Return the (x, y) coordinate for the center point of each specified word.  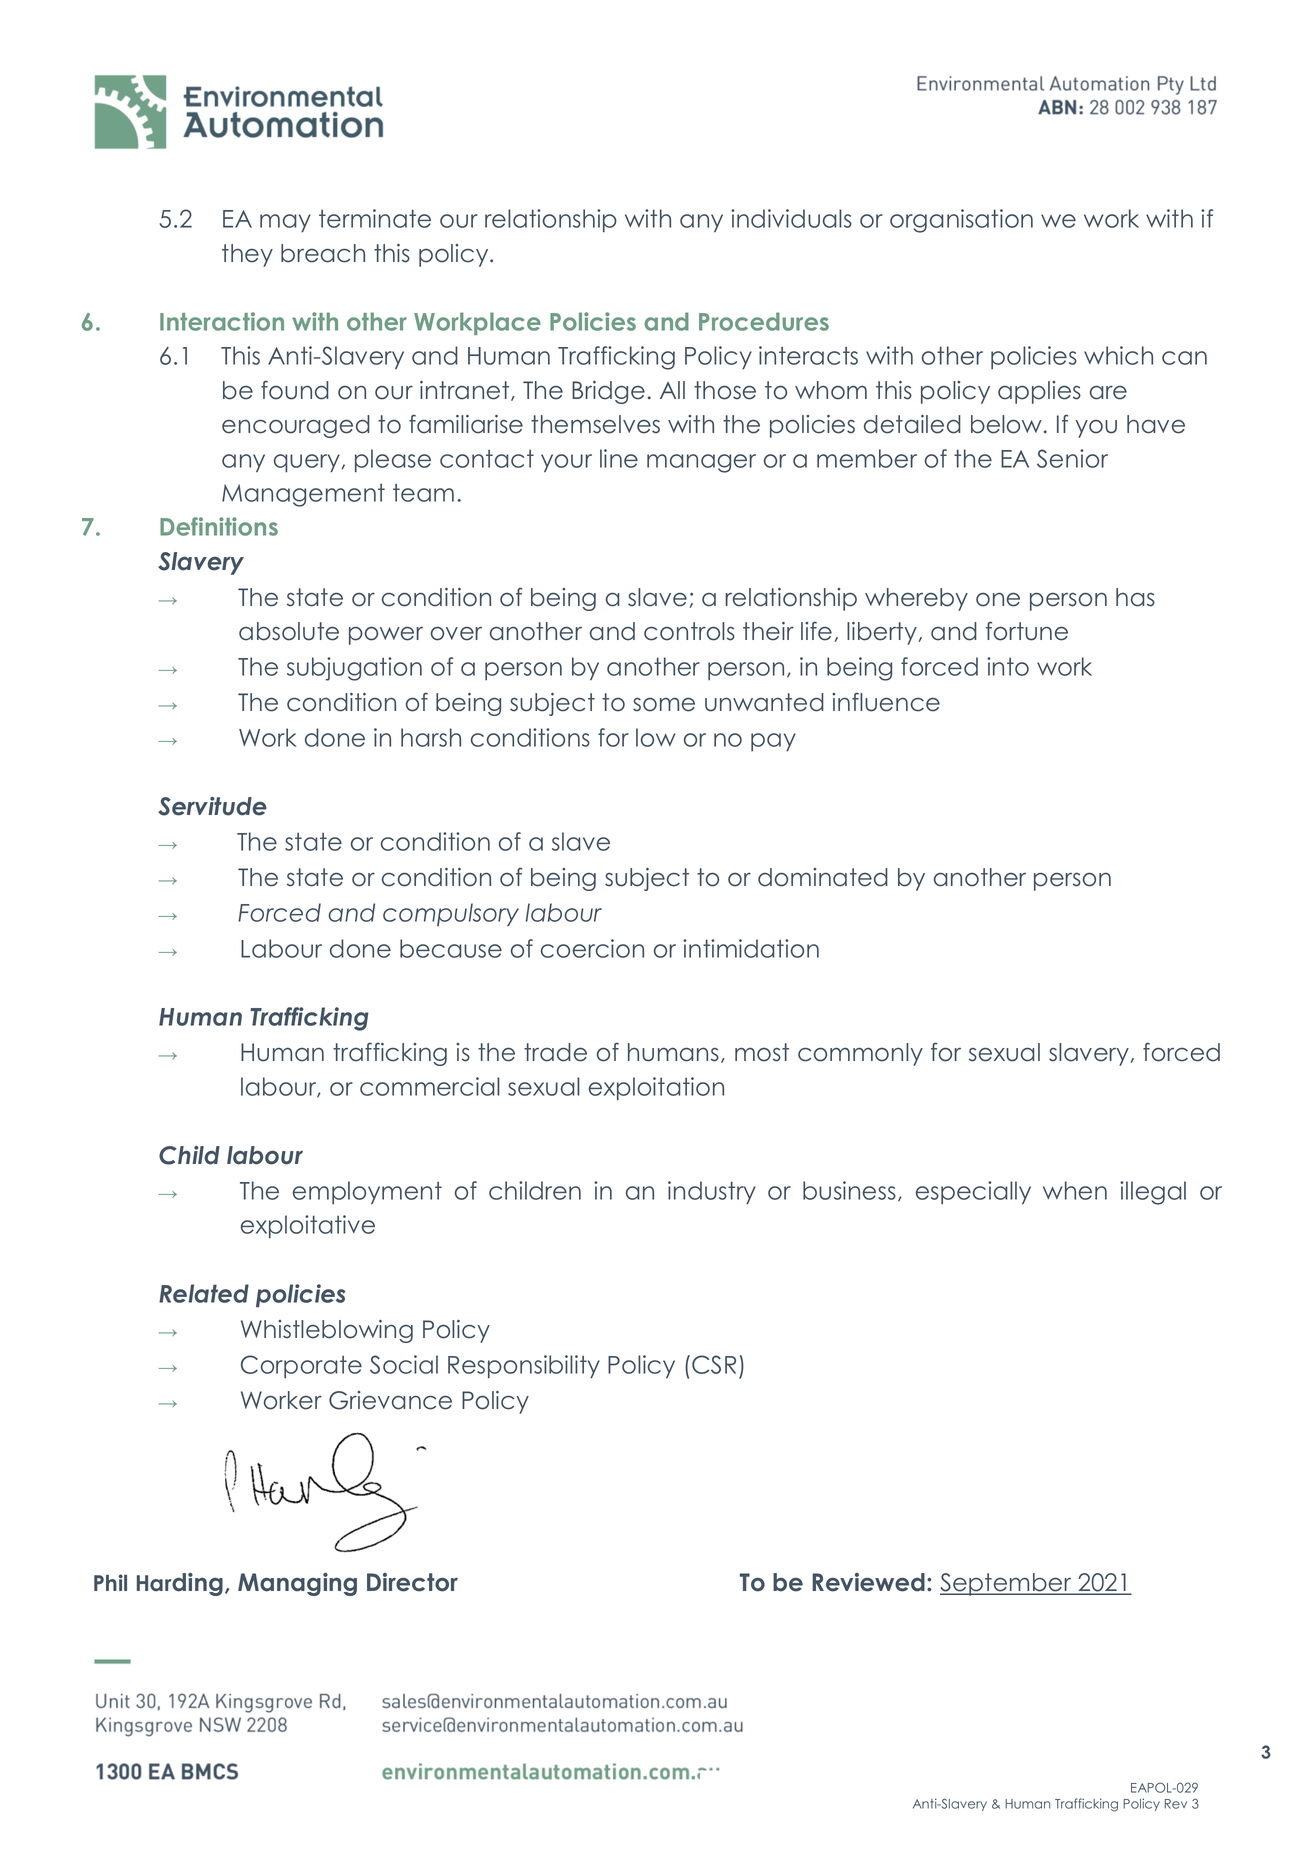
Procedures (764, 321)
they (247, 255)
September (1007, 1584)
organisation (961, 221)
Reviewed (868, 1582)
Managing (297, 1584)
